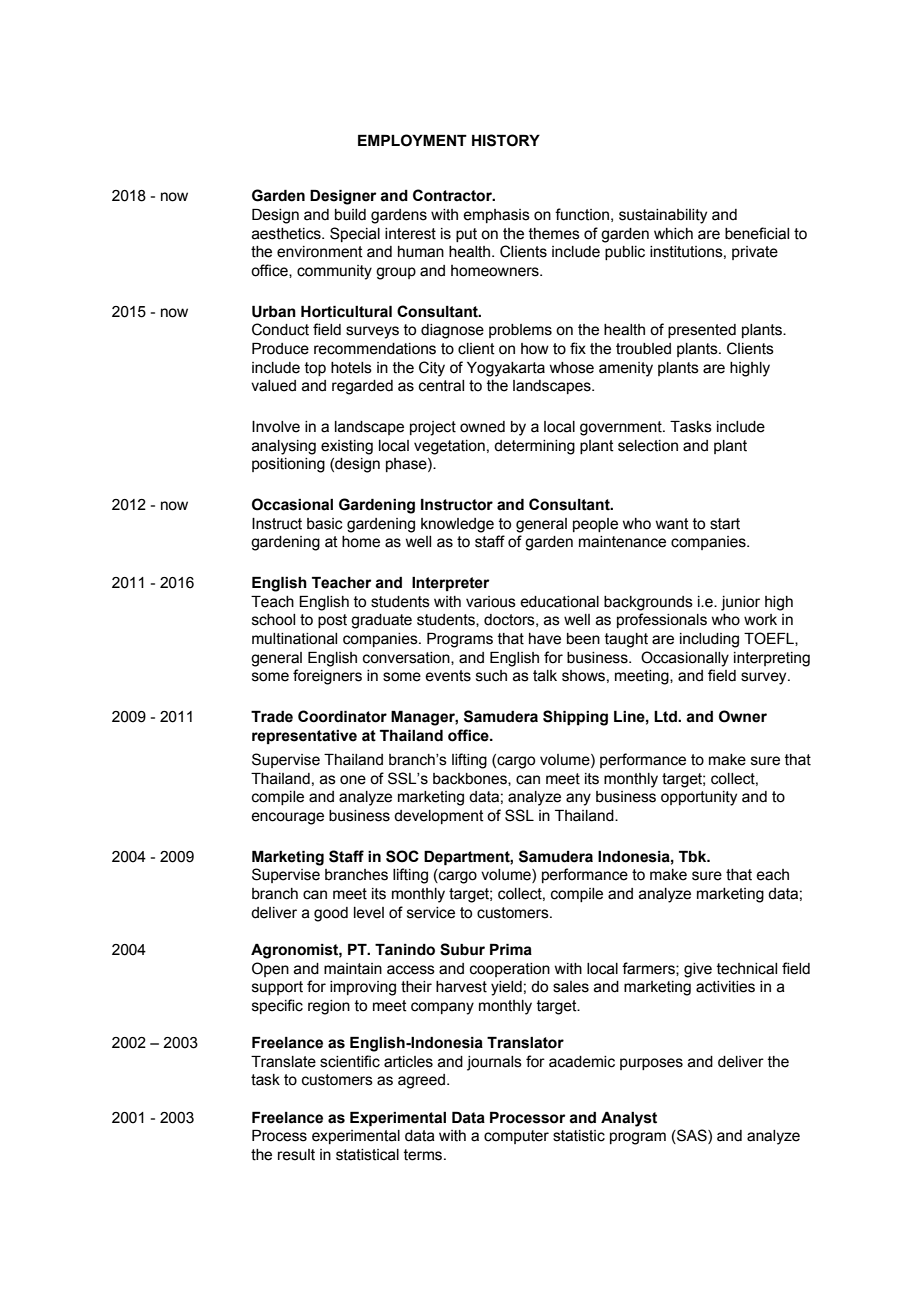  Describe the element at coordinates (506, 140) in the page. I see `HISTORY` at that location.
